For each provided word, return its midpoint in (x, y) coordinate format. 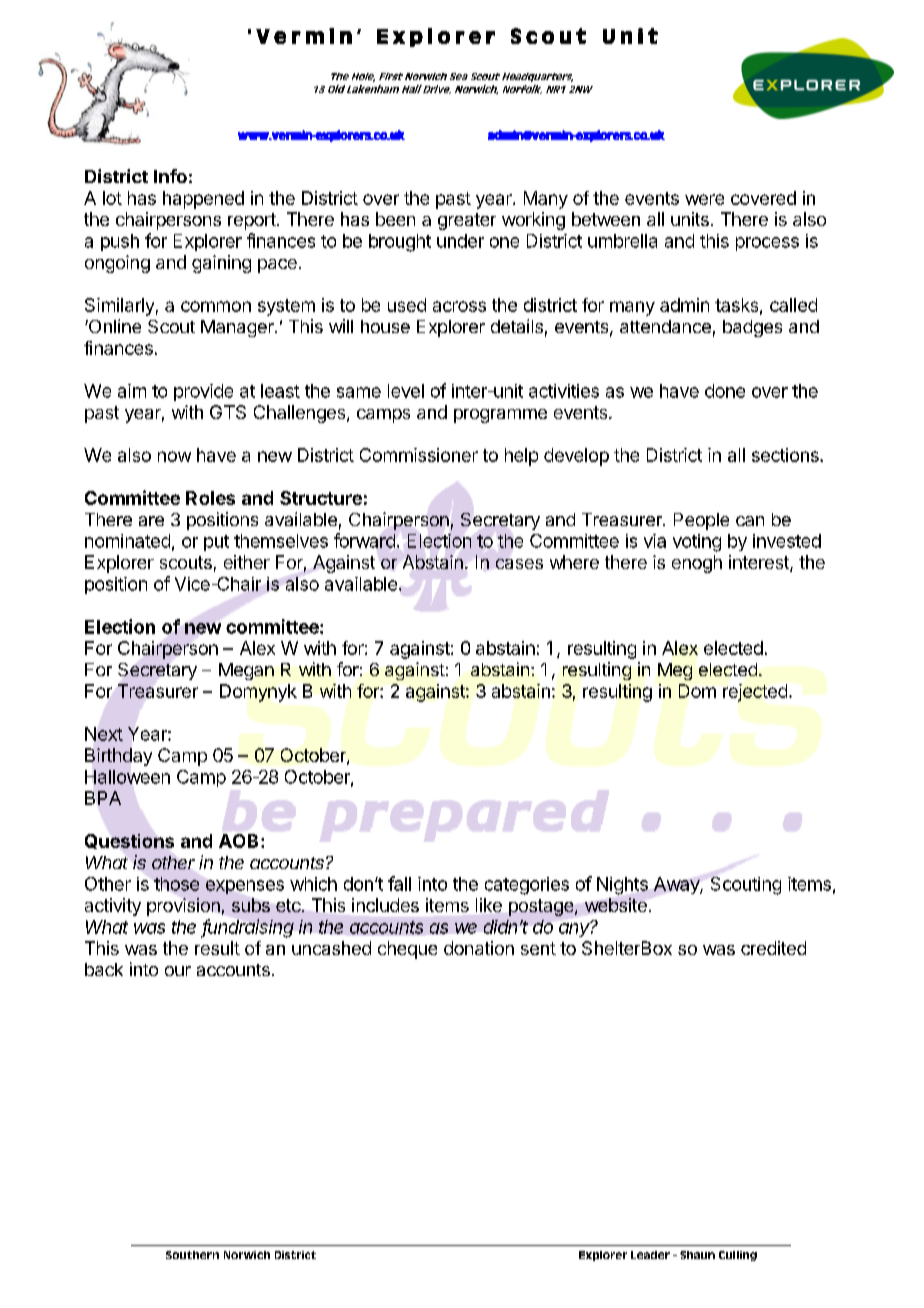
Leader (650, 1255)
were (704, 199)
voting (697, 543)
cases (519, 564)
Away (677, 885)
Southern (192, 1255)
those (176, 884)
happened (203, 200)
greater (467, 221)
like (489, 905)
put (216, 543)
